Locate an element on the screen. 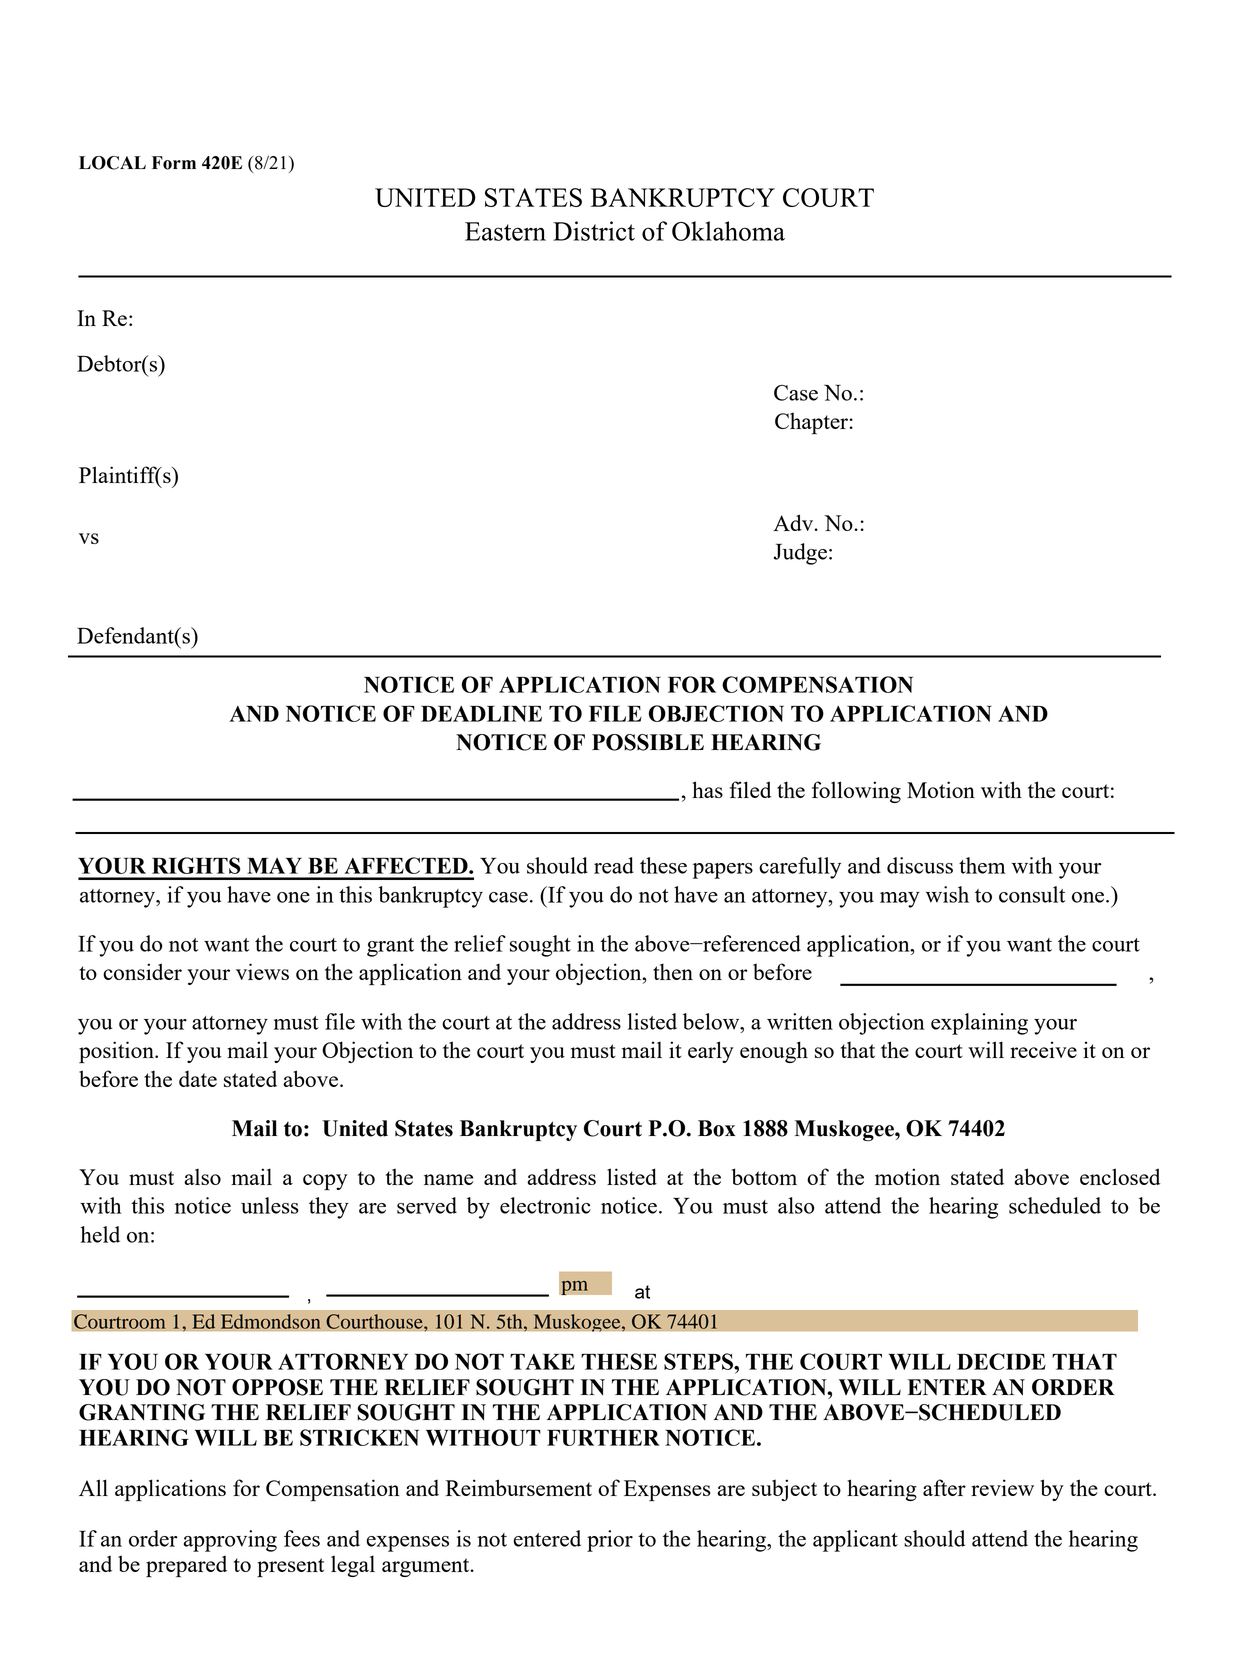 The image size is (1250, 1663). Oklahoma is located at coordinates (728, 231).
